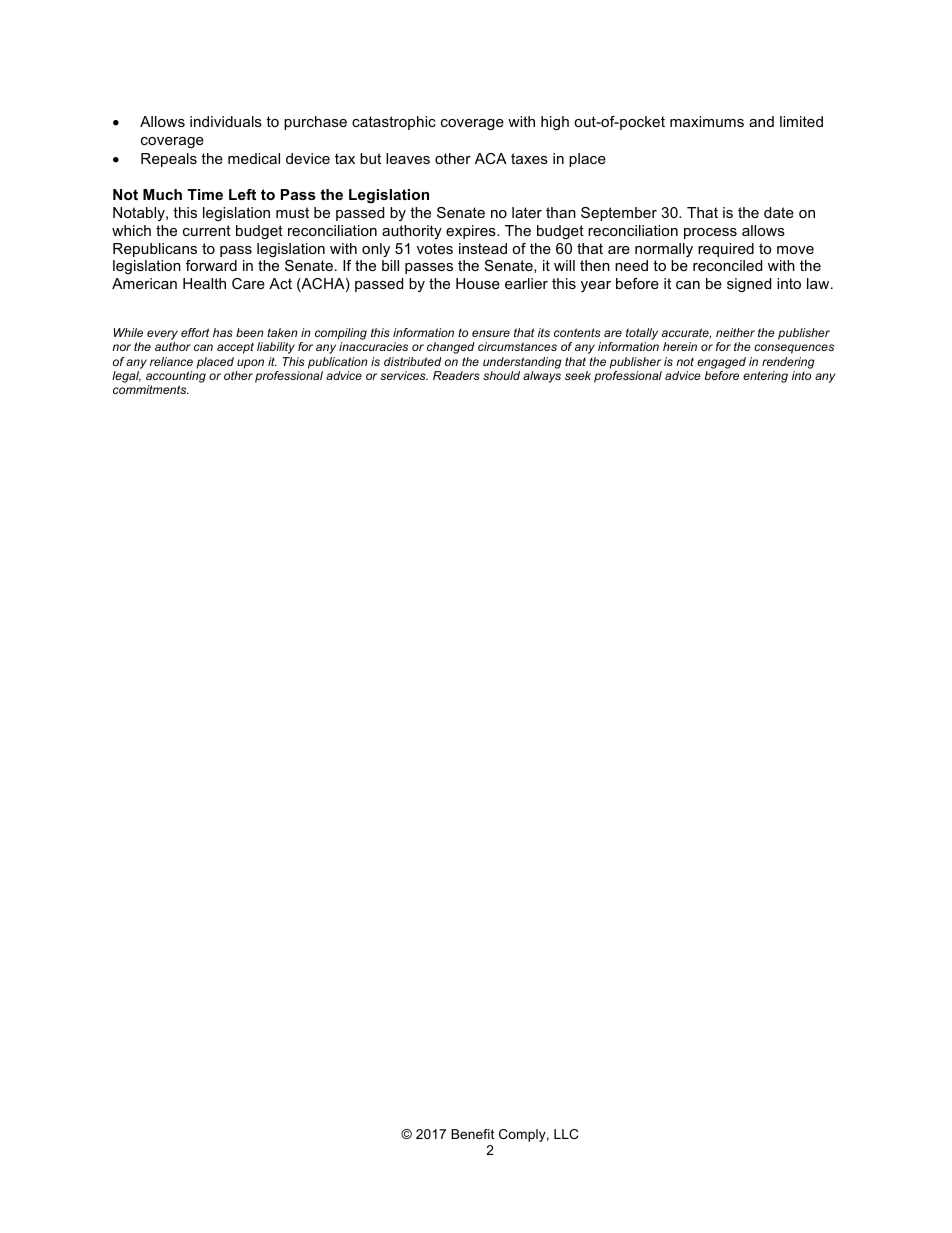 The image size is (952, 1233). I want to click on commitments, so click(151, 389).
